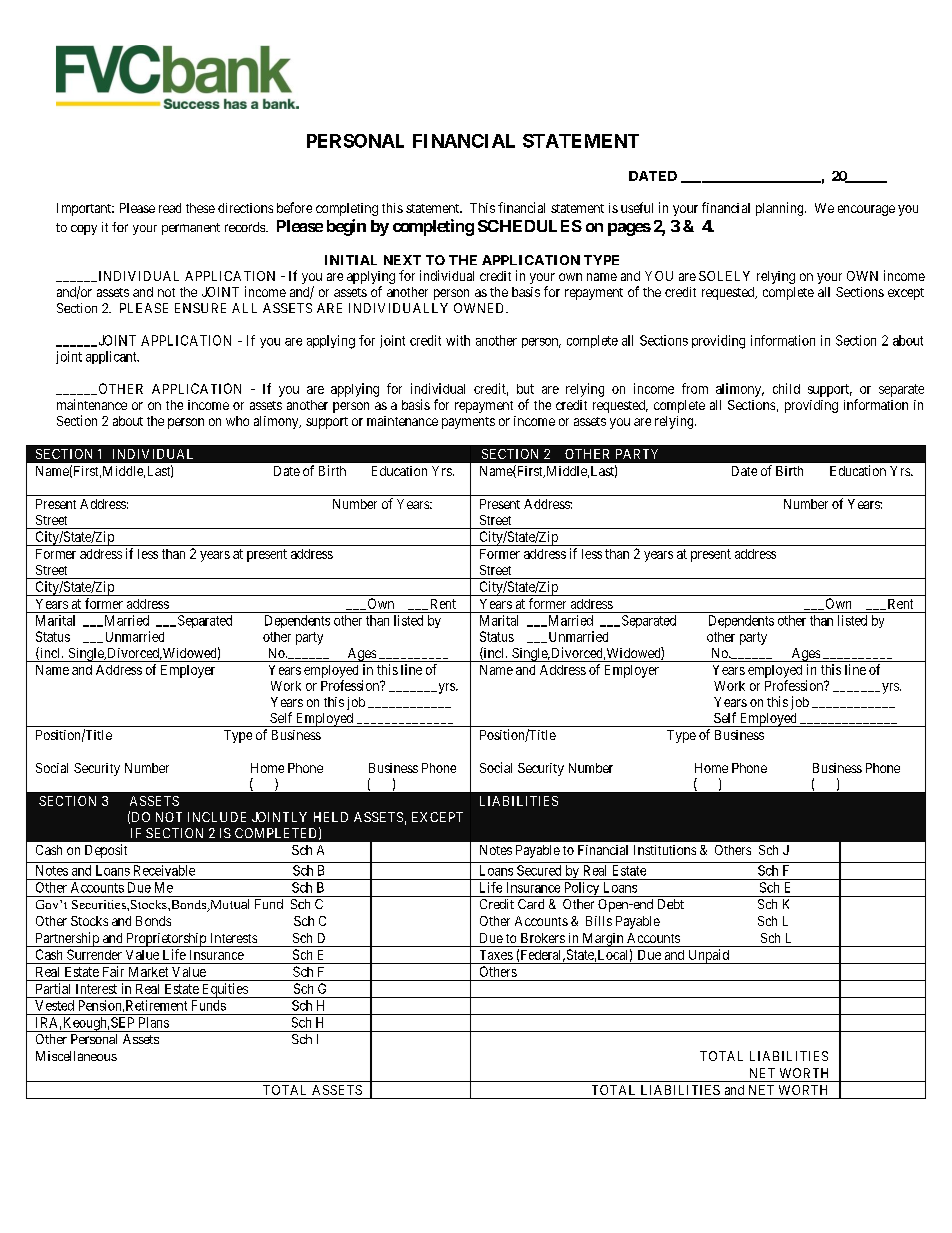 Image resolution: width=952 pixels, height=1233 pixels. I want to click on Brokers, so click(543, 938).
